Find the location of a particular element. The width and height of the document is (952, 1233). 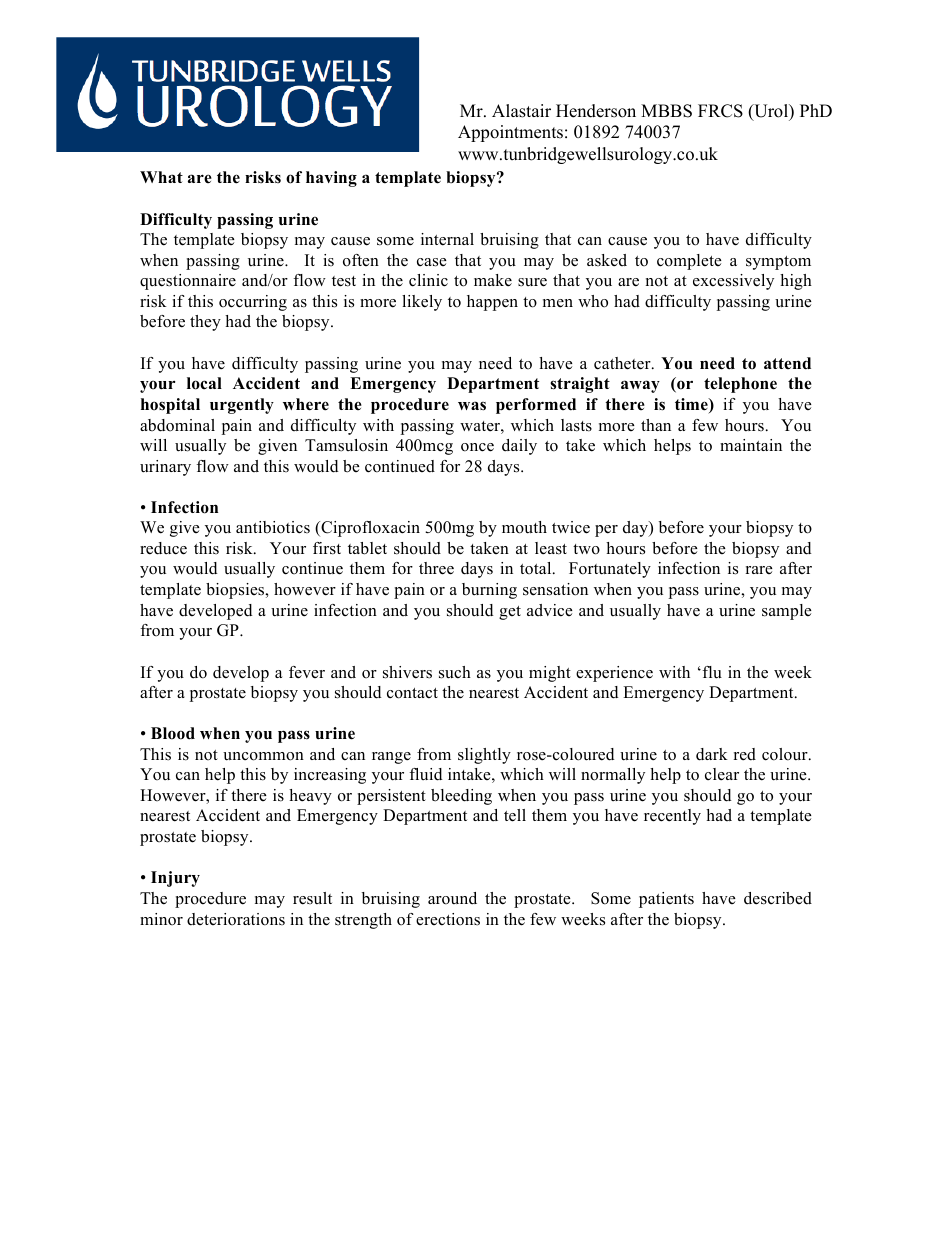

MBBS is located at coordinates (666, 111).
